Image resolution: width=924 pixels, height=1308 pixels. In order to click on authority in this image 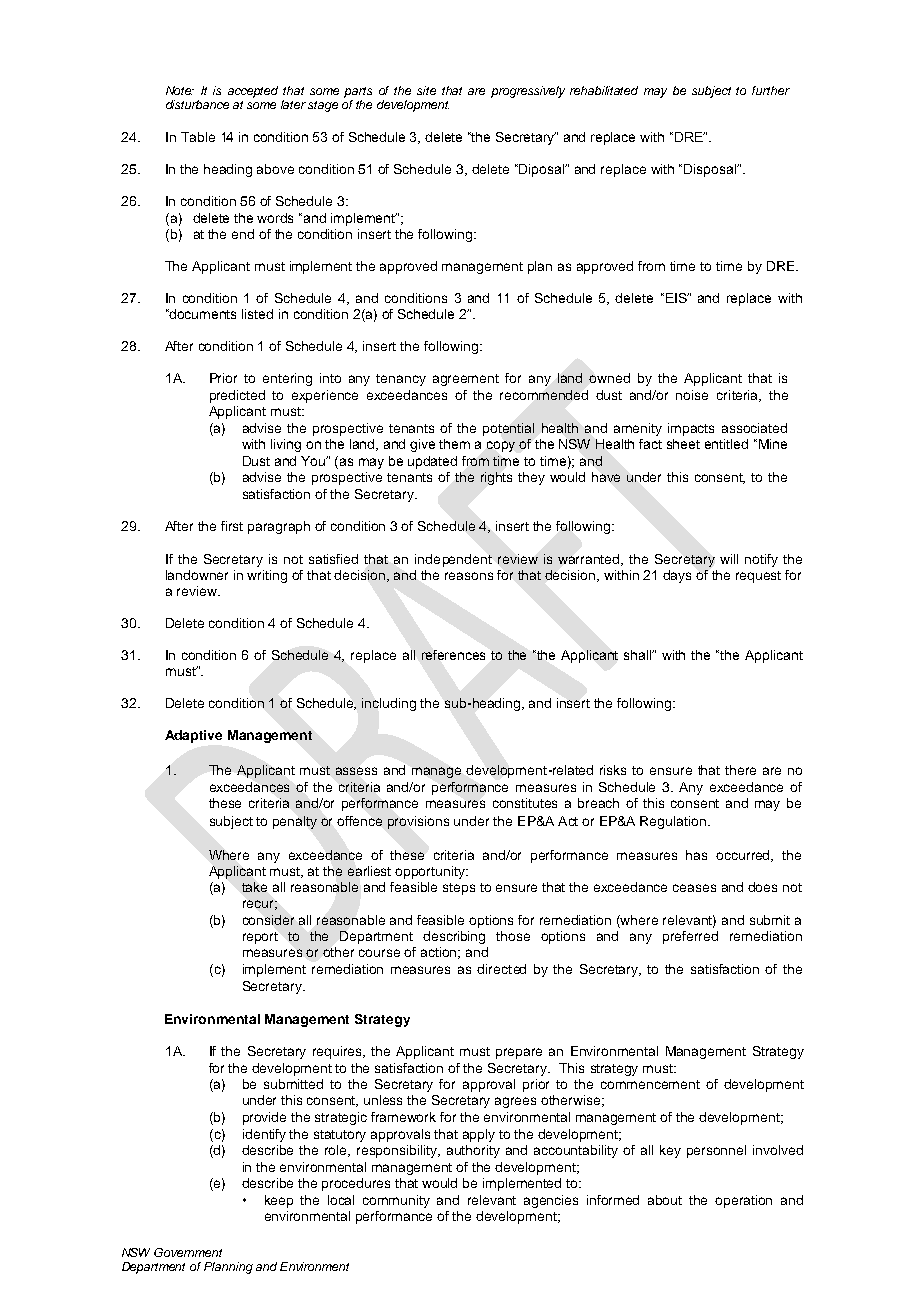, I will do `click(473, 1151)`.
